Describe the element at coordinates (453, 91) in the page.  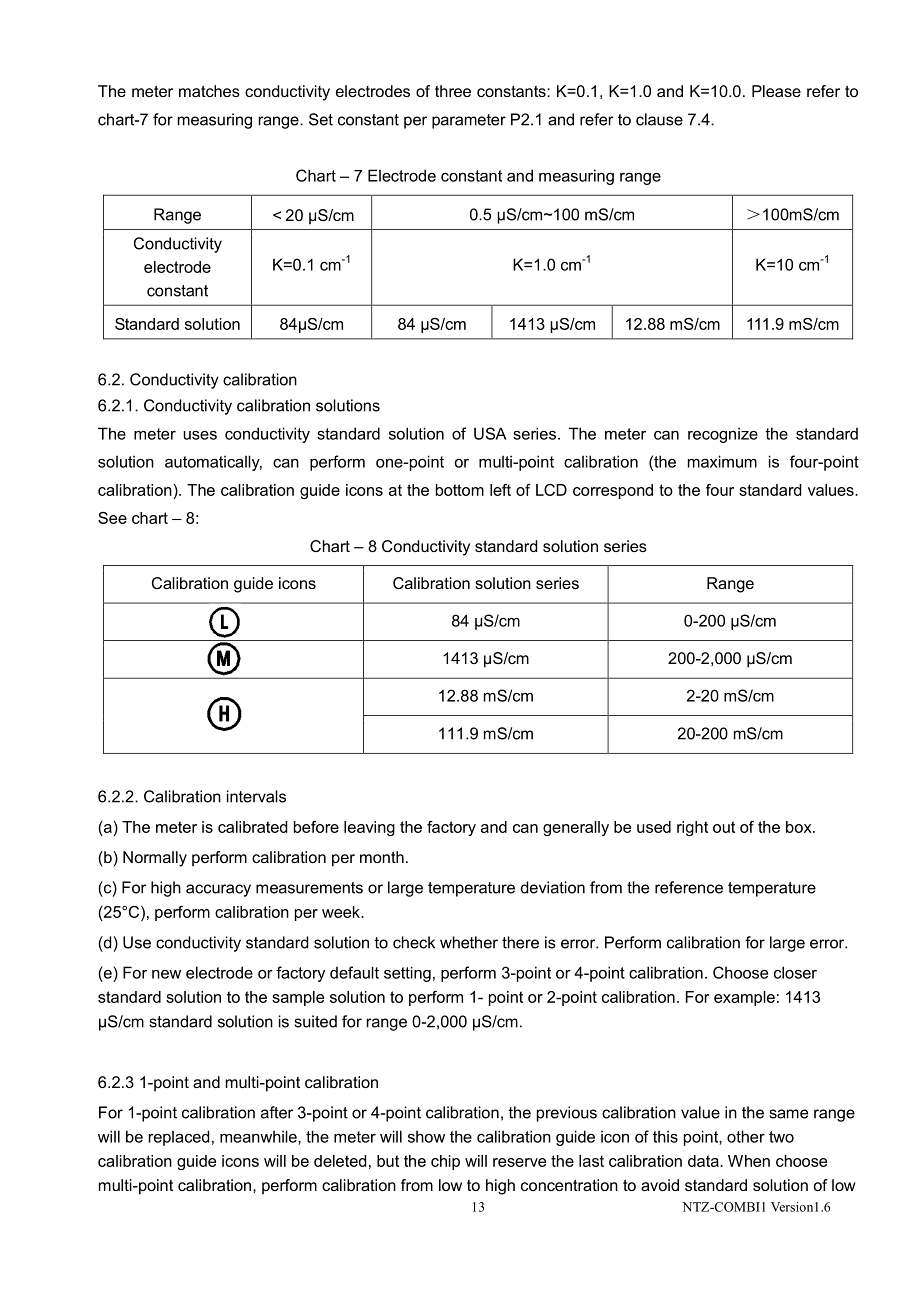
I see `three` at that location.
